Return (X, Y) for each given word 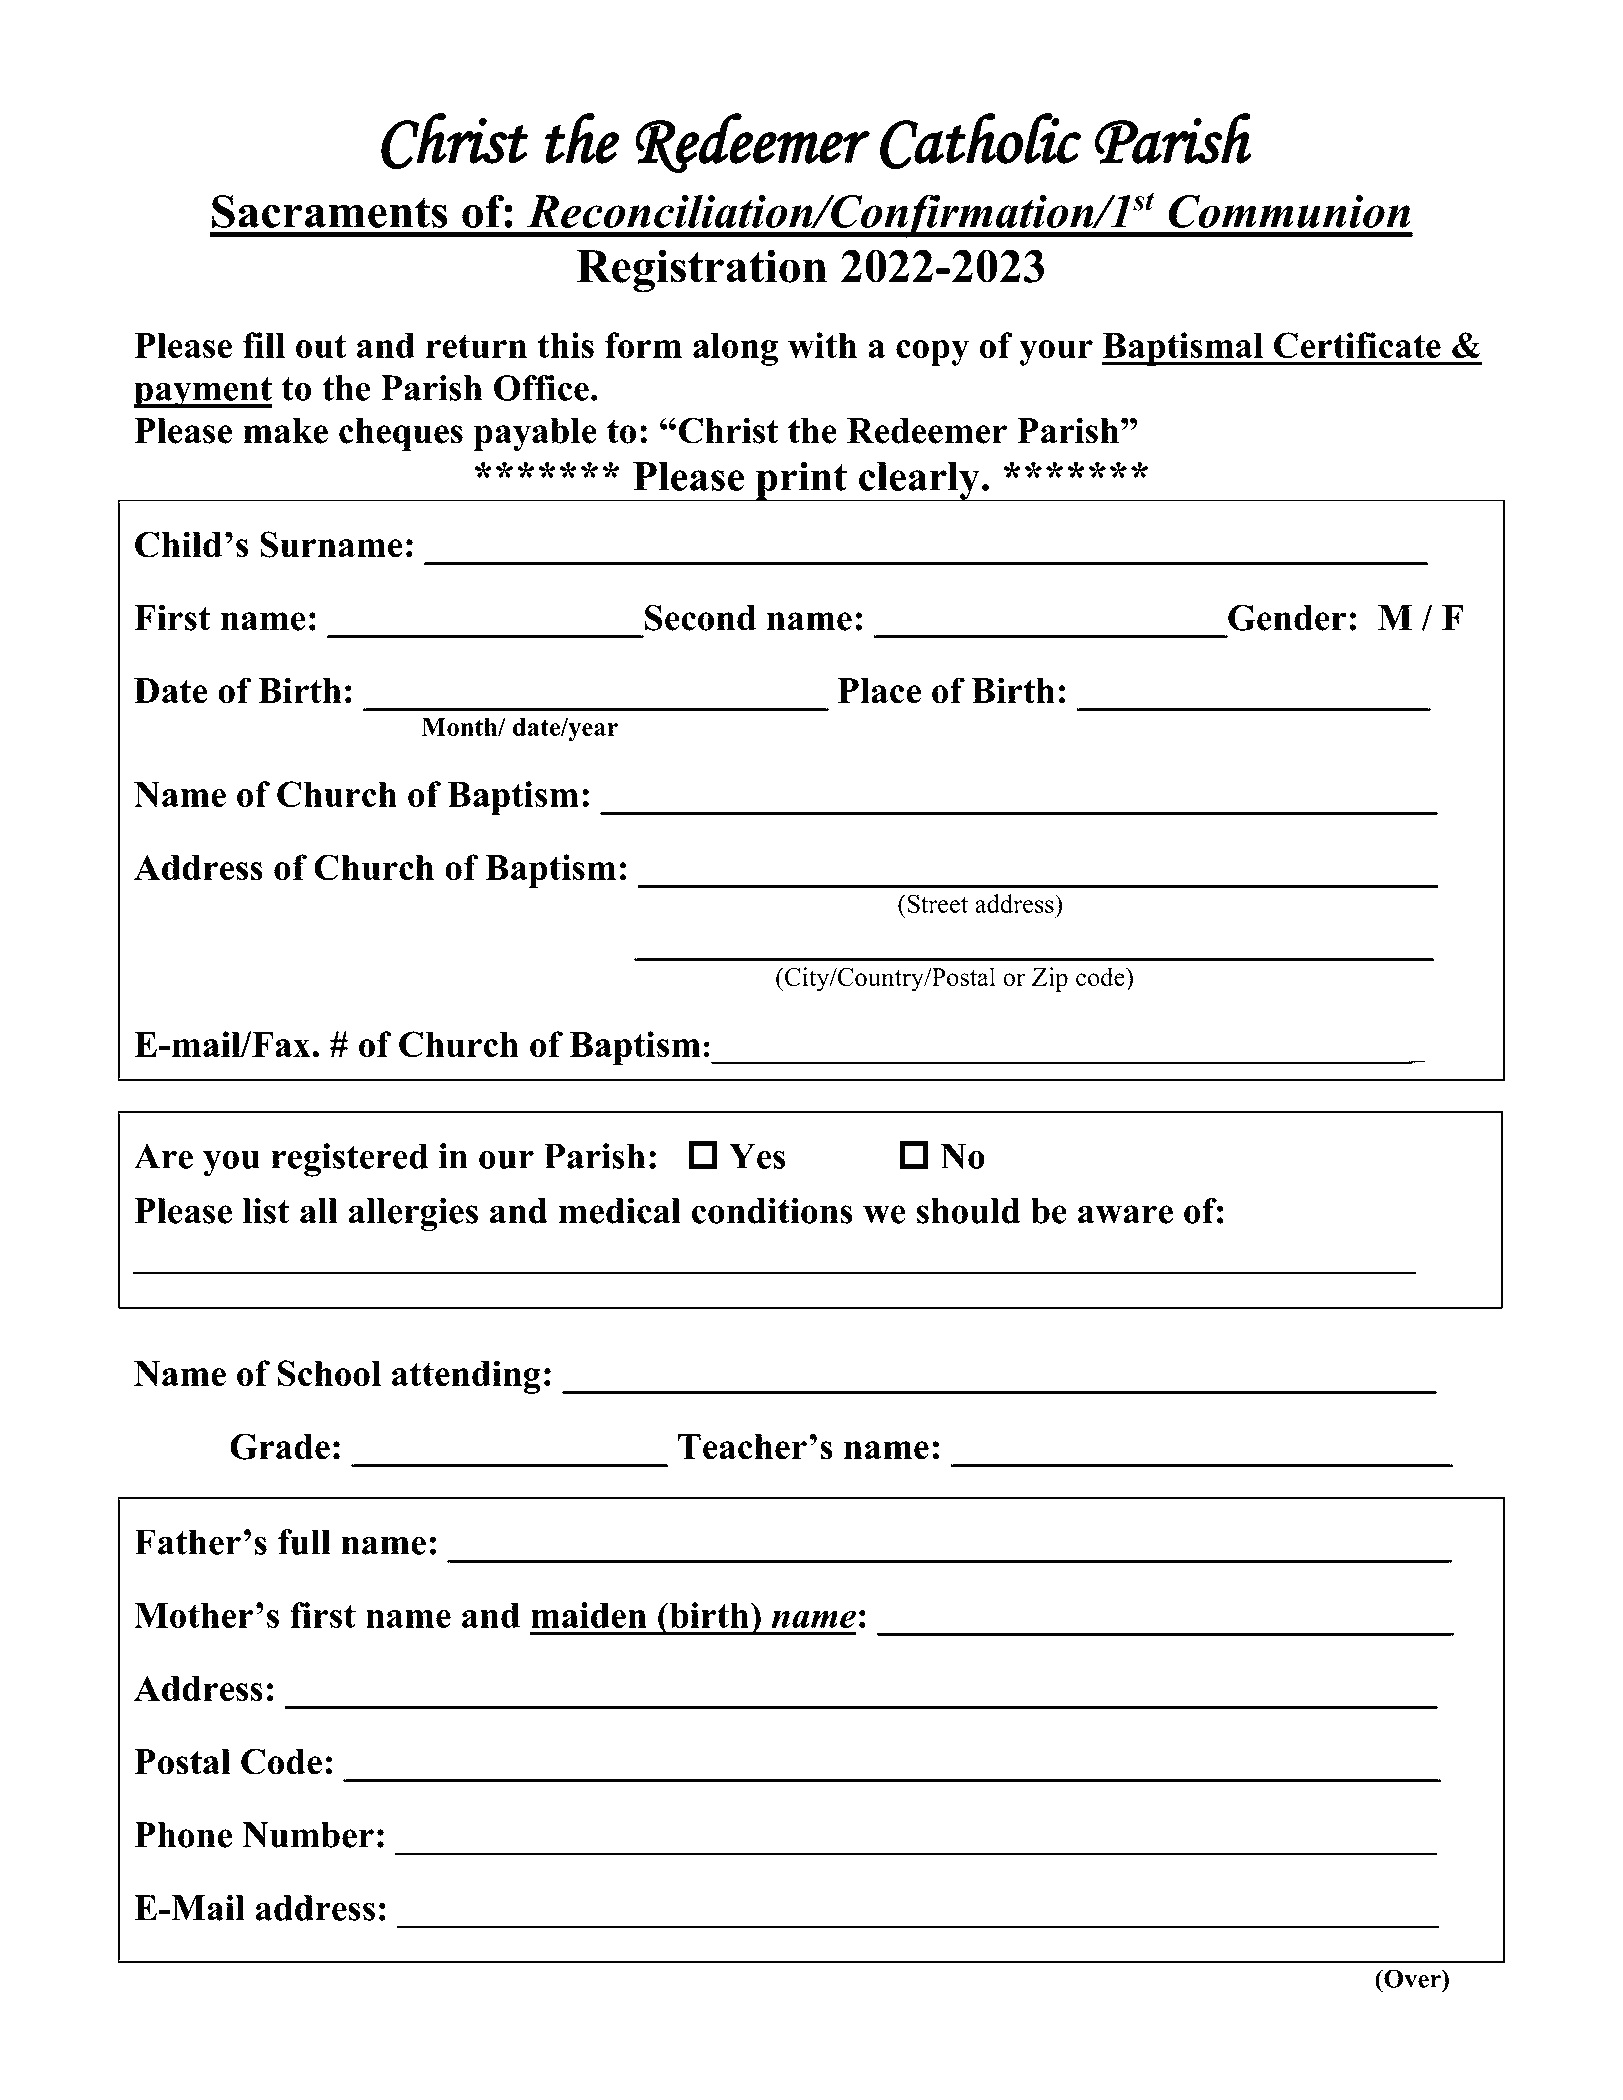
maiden (589, 1615)
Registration (702, 271)
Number (308, 1835)
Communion (1289, 211)
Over (1412, 1978)
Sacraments (329, 211)
